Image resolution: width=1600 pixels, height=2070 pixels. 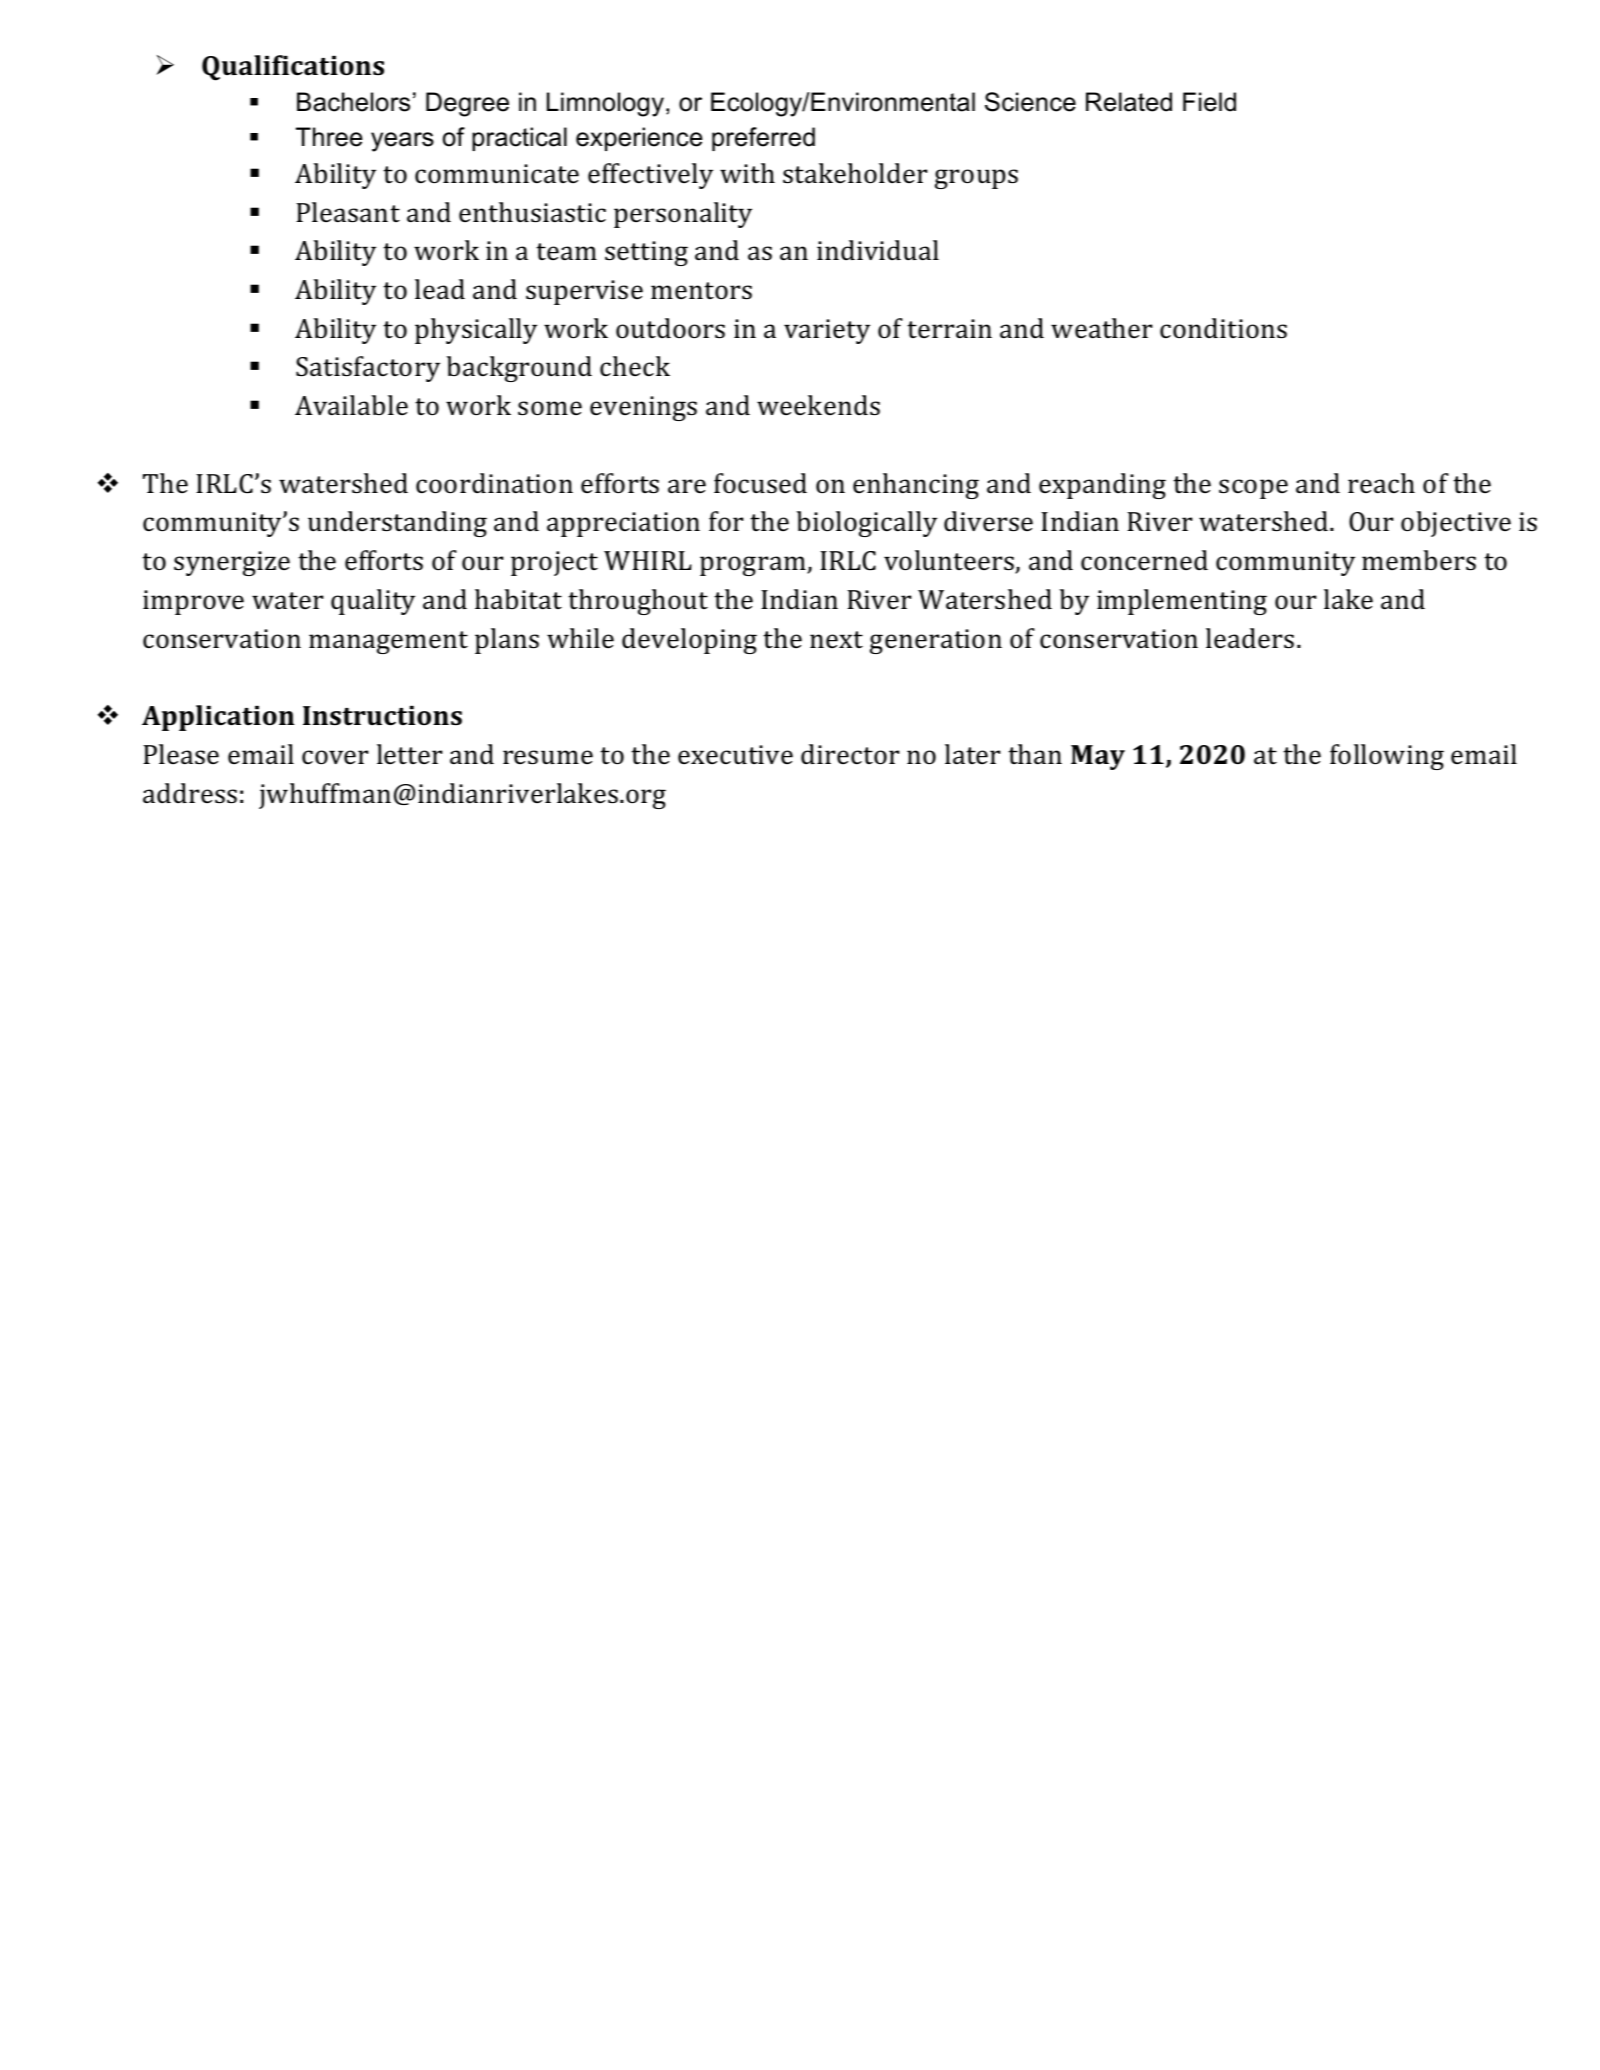 I want to click on Pleasant, so click(x=348, y=212).
